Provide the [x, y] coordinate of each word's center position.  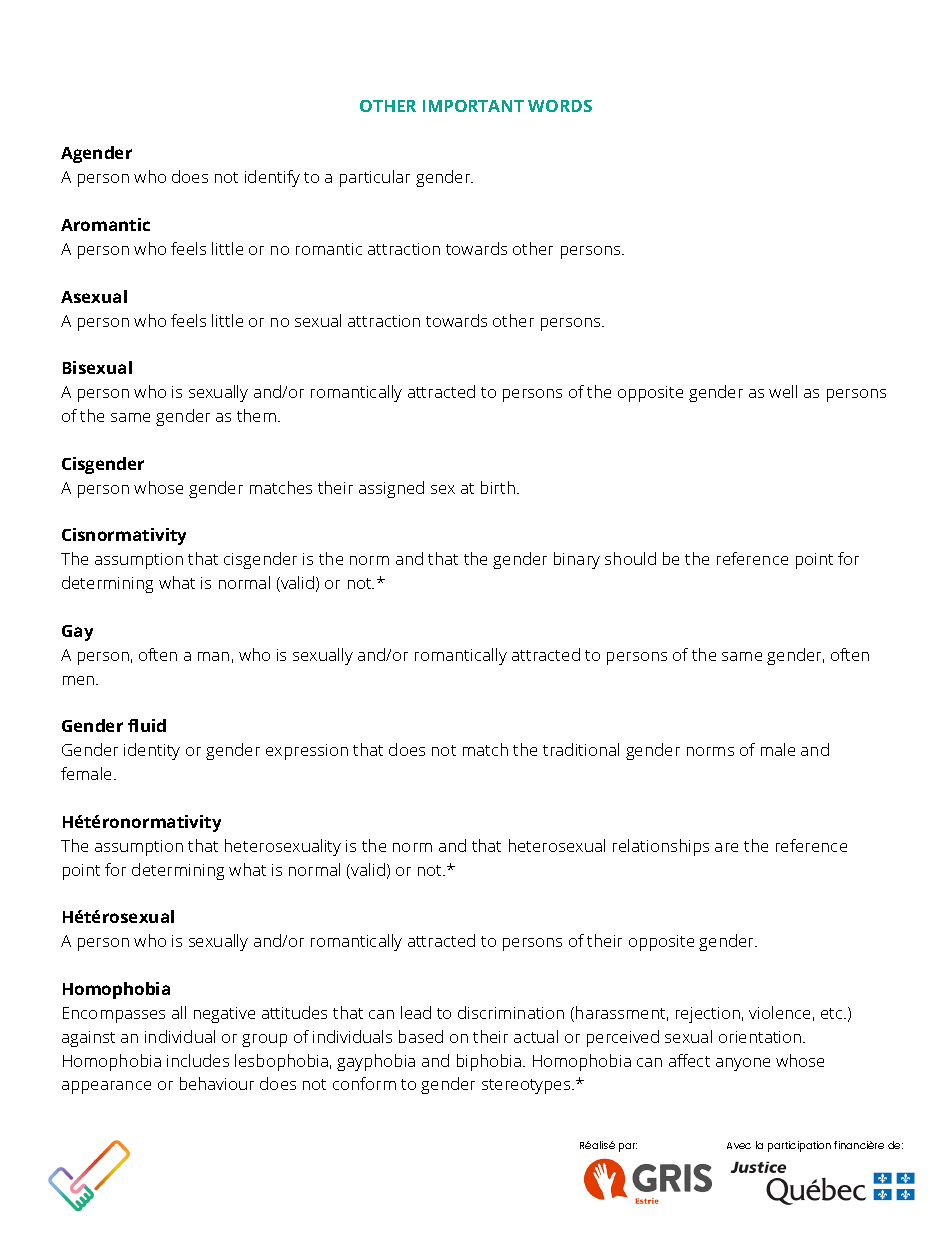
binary [577, 560]
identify [272, 178]
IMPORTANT [473, 106]
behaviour [217, 1083]
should [630, 558]
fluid [147, 725]
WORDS [560, 106]
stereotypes [526, 1086]
